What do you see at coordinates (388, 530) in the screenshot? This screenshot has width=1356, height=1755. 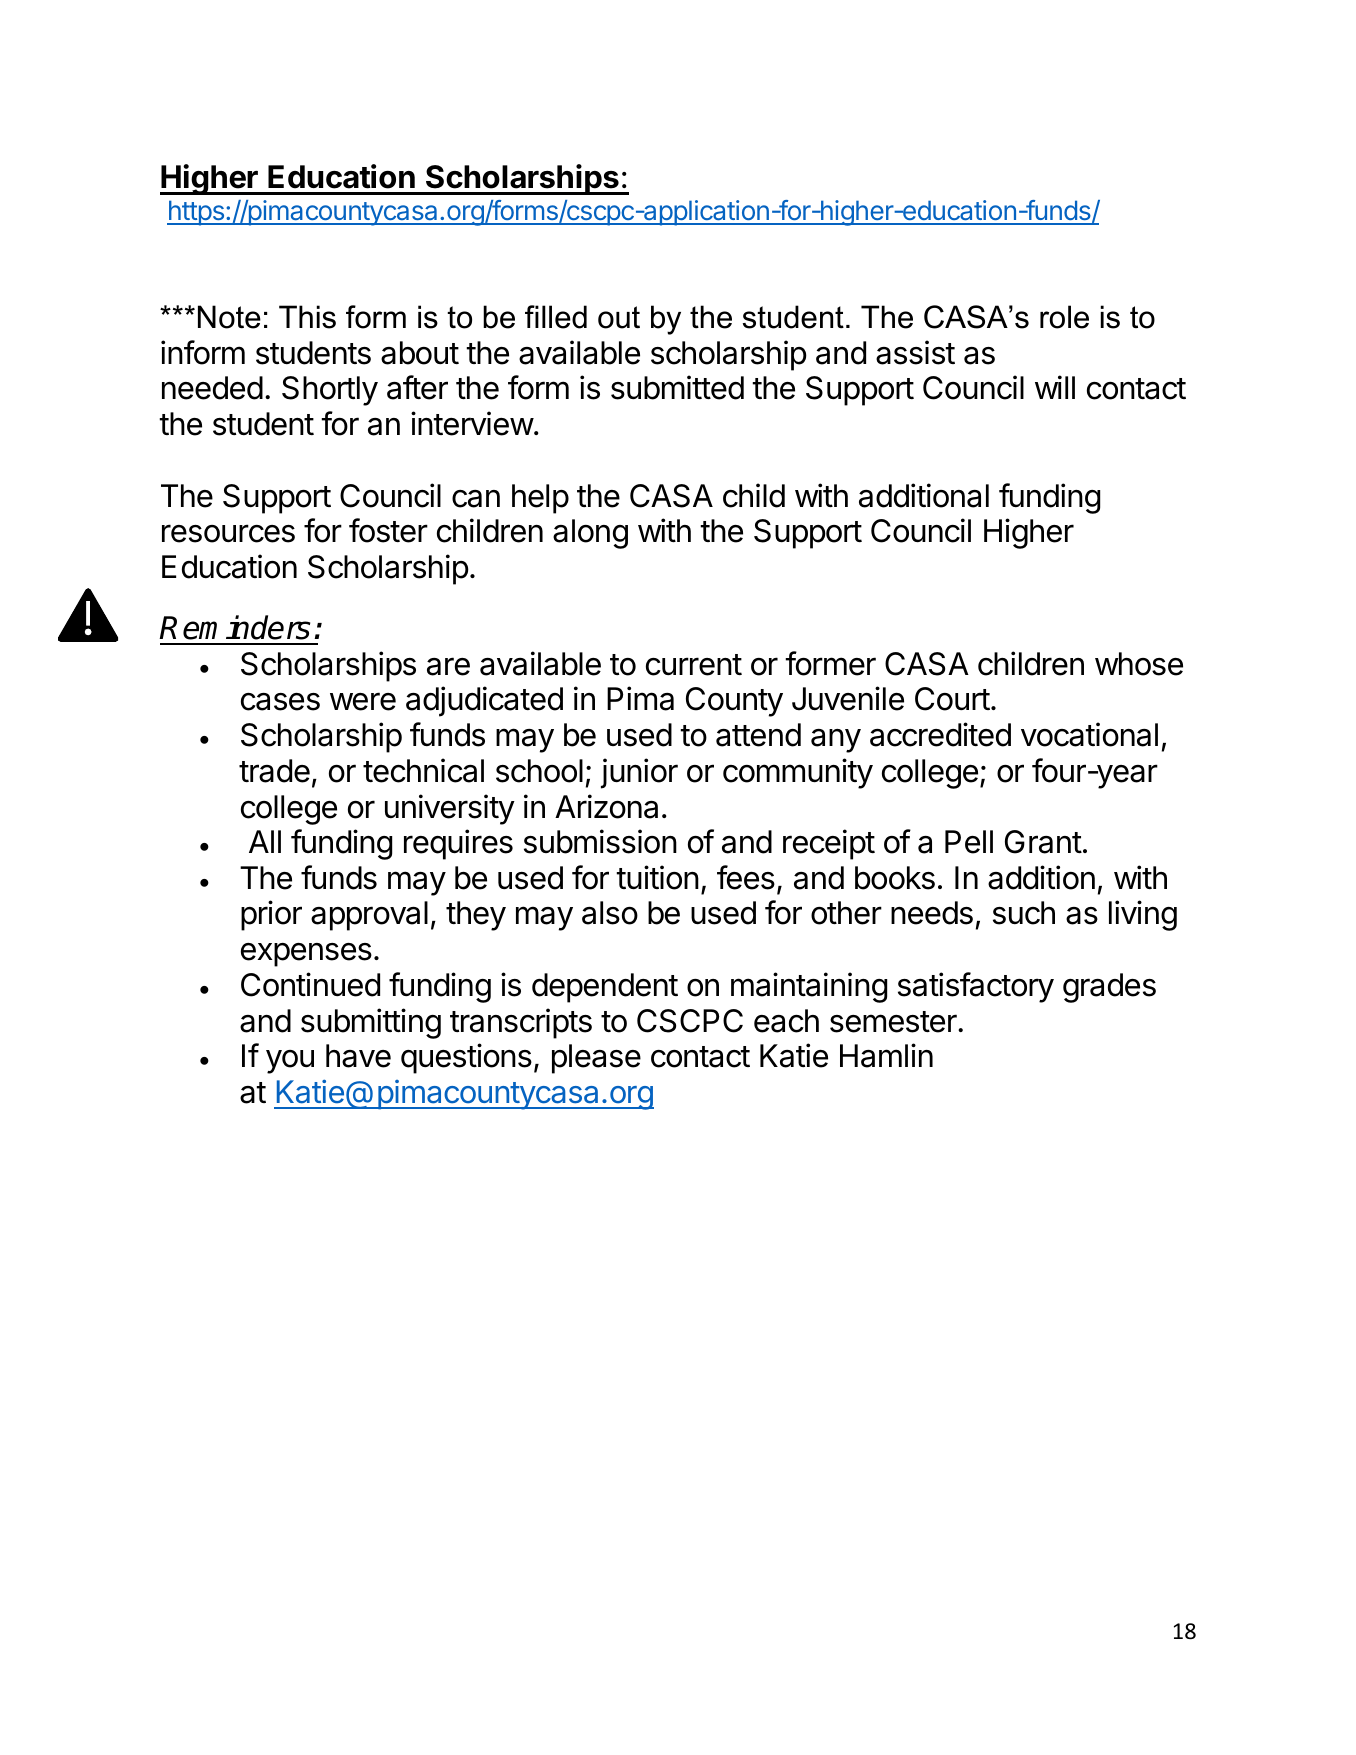 I see `foster` at bounding box center [388, 530].
